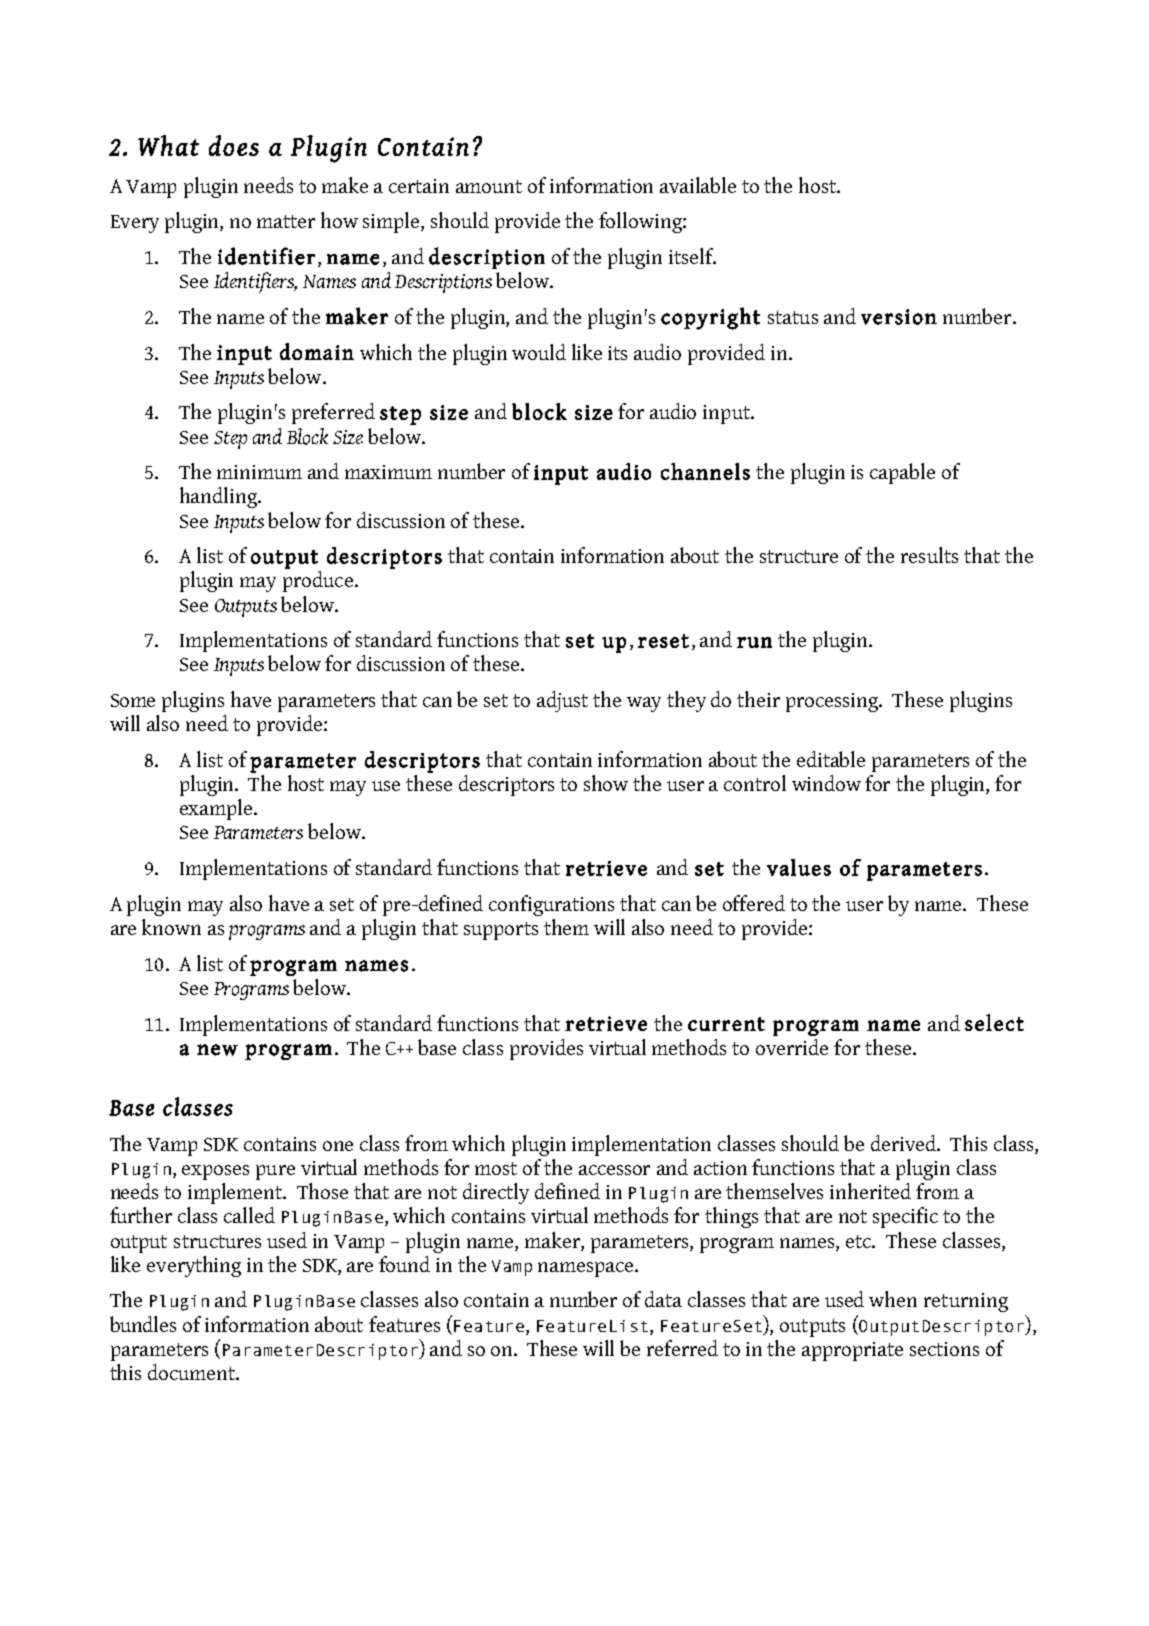  Describe the element at coordinates (852, 1351) in the document. I see `appropriate` at that location.
